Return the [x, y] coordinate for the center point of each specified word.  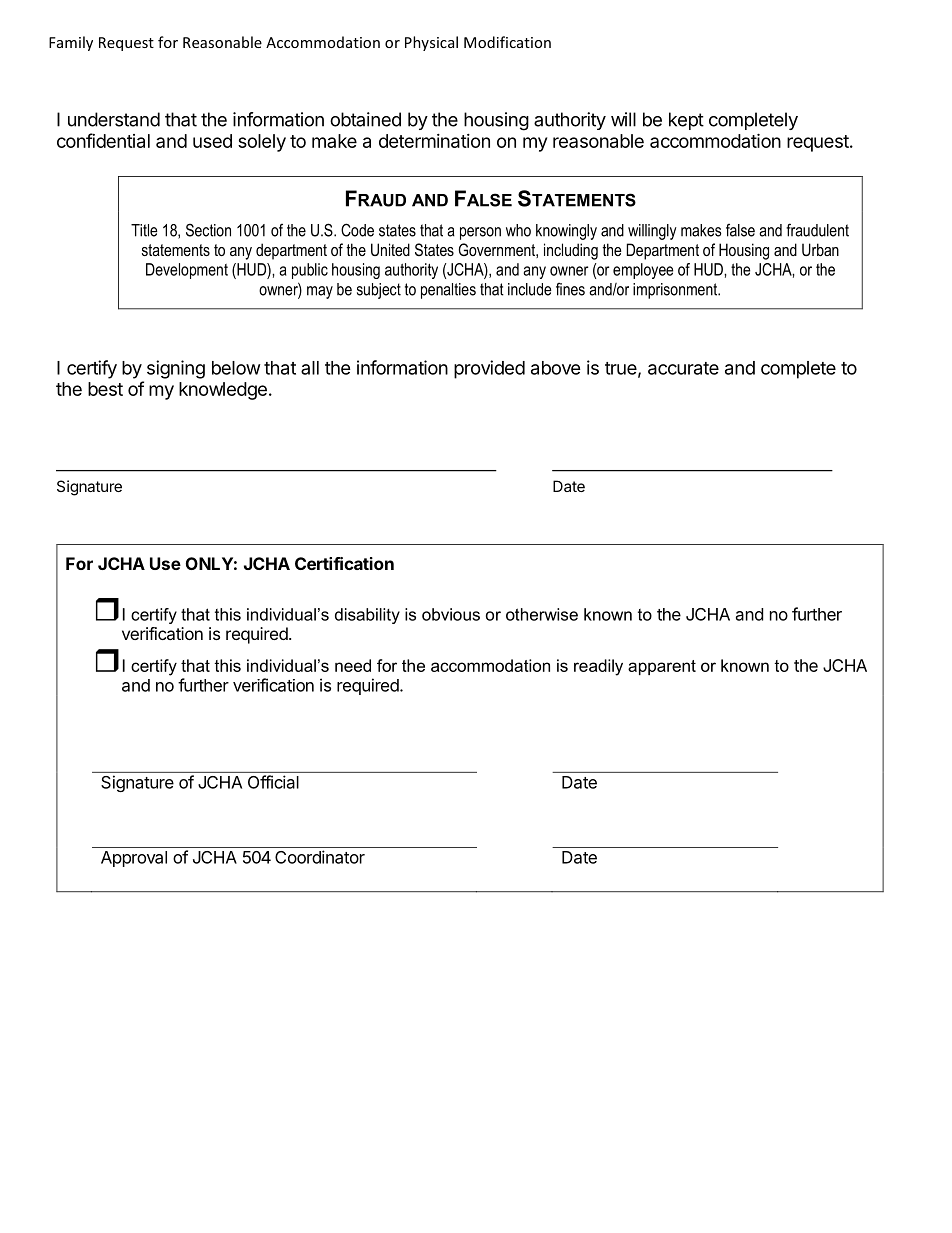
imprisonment [676, 291]
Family [71, 43]
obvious [451, 614]
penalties [448, 291]
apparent [662, 667]
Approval [134, 859]
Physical [431, 43]
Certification [344, 563]
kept [686, 121]
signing [176, 369]
